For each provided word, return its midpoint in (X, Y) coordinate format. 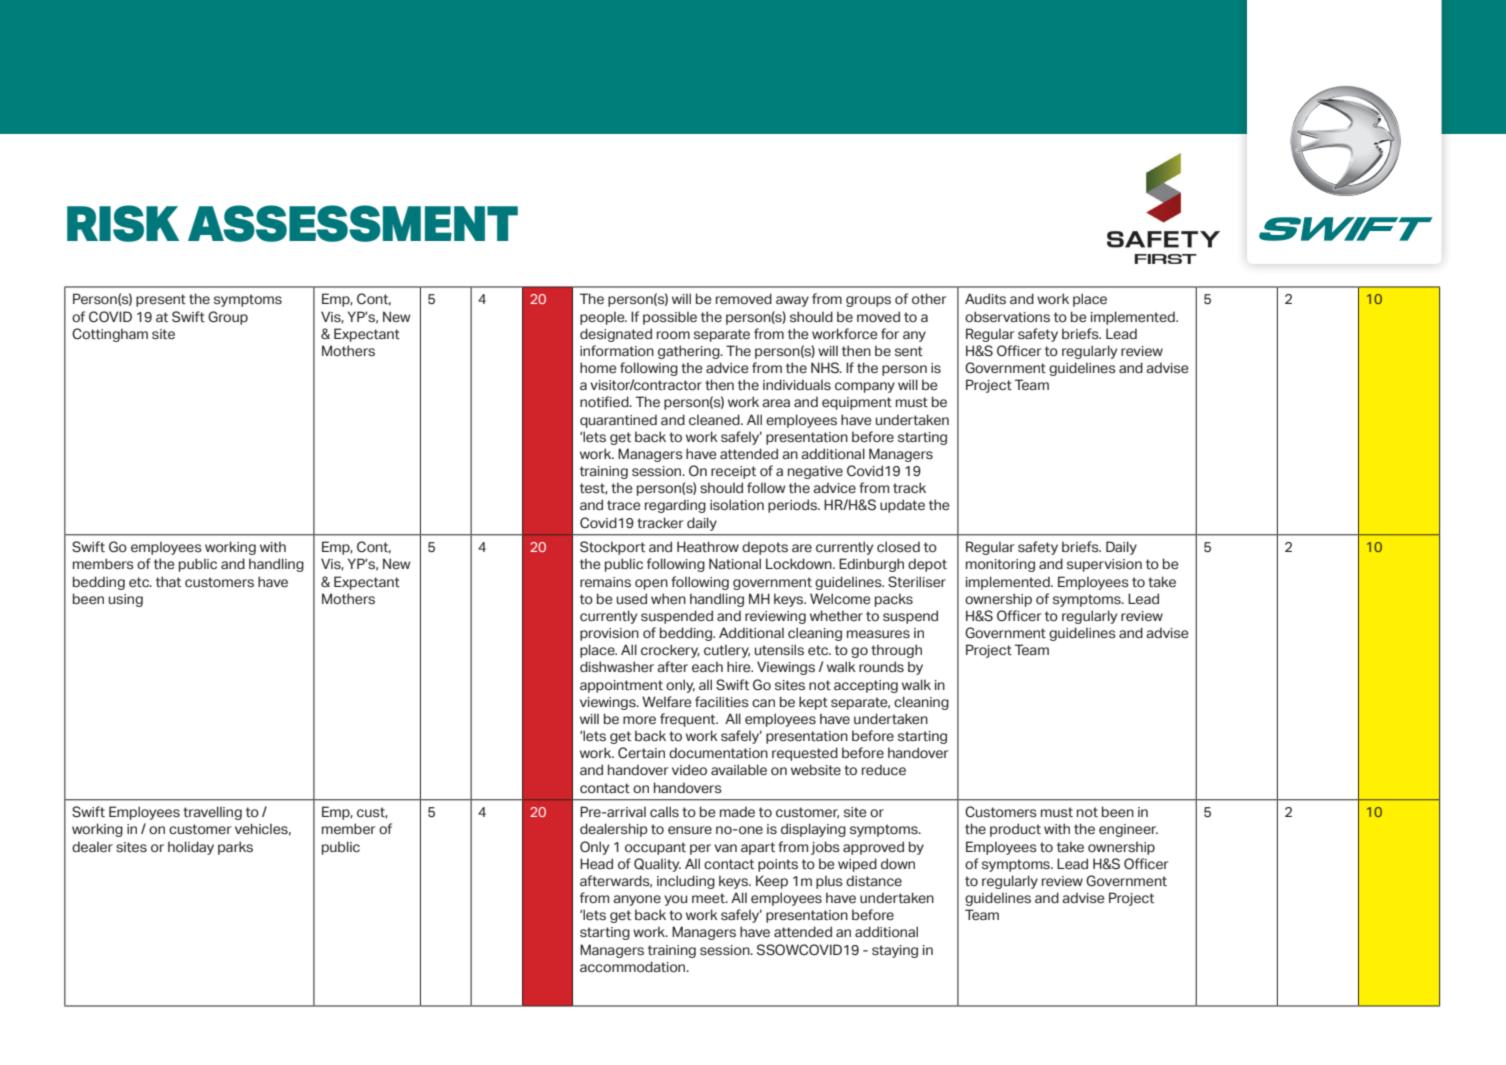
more (639, 720)
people (603, 318)
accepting (866, 686)
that (168, 581)
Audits (985, 299)
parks (235, 848)
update (902, 506)
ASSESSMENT (353, 223)
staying (895, 951)
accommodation (634, 967)
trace (624, 505)
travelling (212, 813)
